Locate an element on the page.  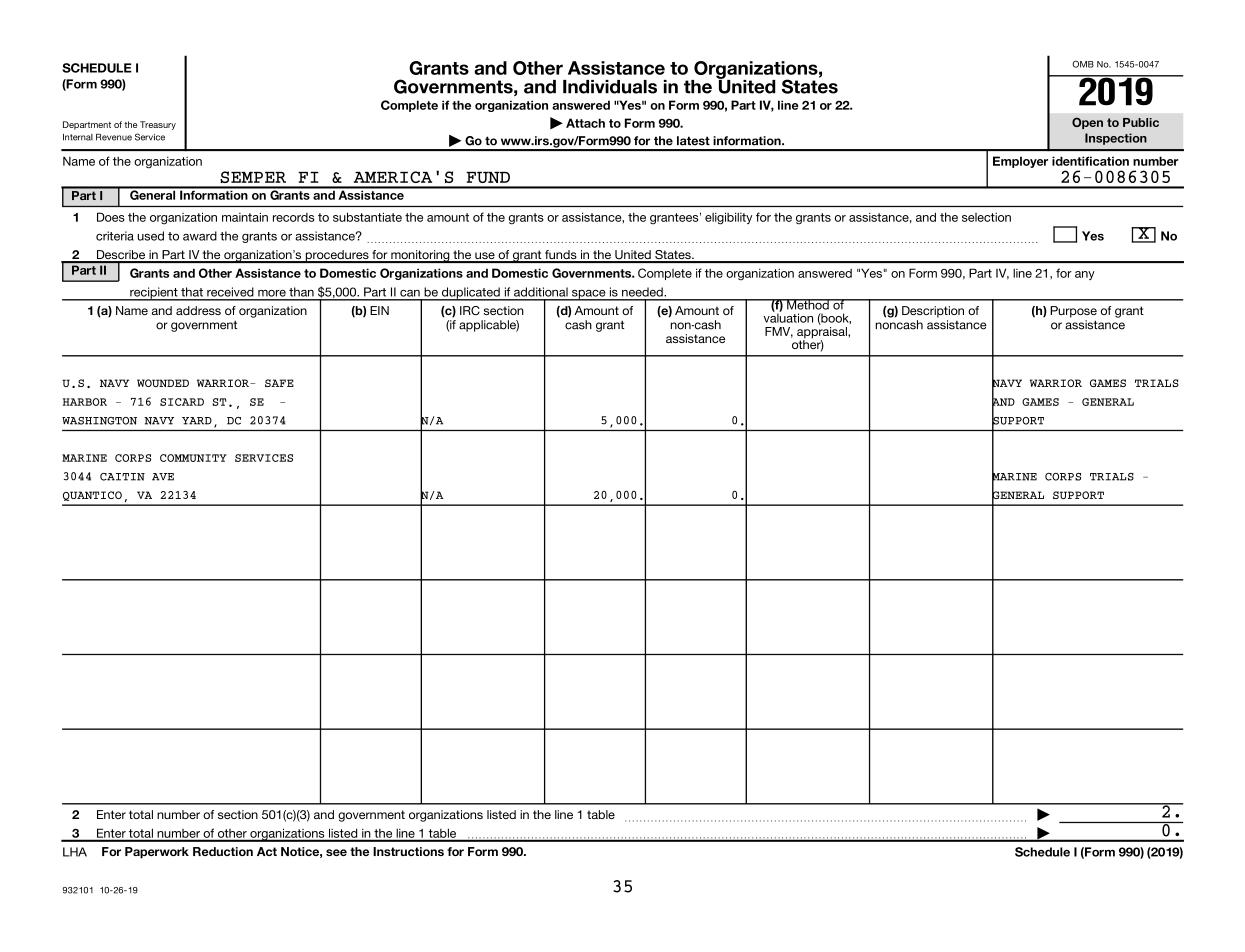
appraisal is located at coordinates (823, 334).
